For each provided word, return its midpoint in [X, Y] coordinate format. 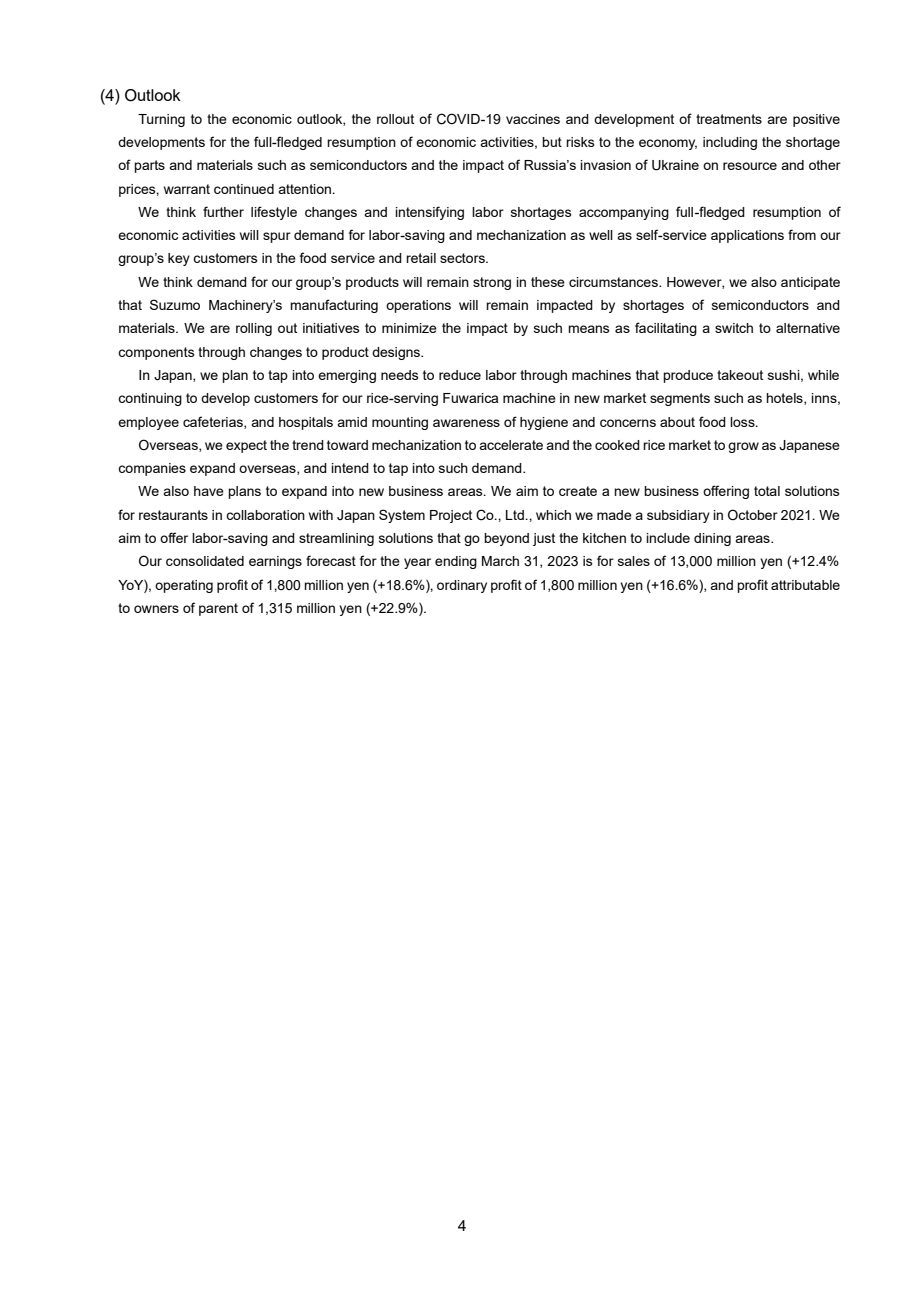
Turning [161, 120]
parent [218, 609]
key [179, 259]
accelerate [511, 445]
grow [743, 447]
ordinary [462, 586]
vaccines [533, 119]
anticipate [810, 283]
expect [246, 446]
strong [492, 283]
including [730, 143]
